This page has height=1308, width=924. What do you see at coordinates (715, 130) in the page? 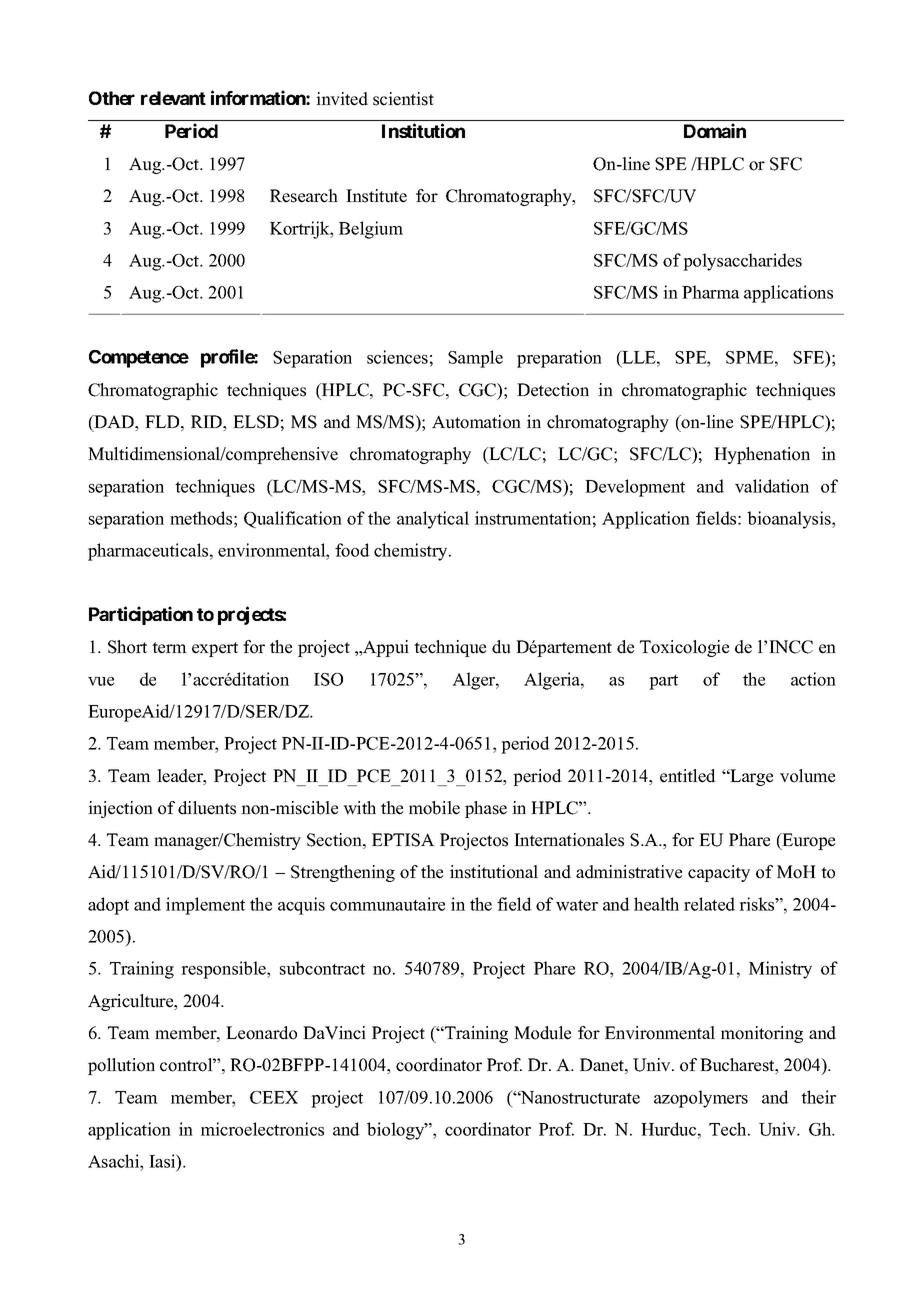
I see `Domain` at bounding box center [715, 130].
